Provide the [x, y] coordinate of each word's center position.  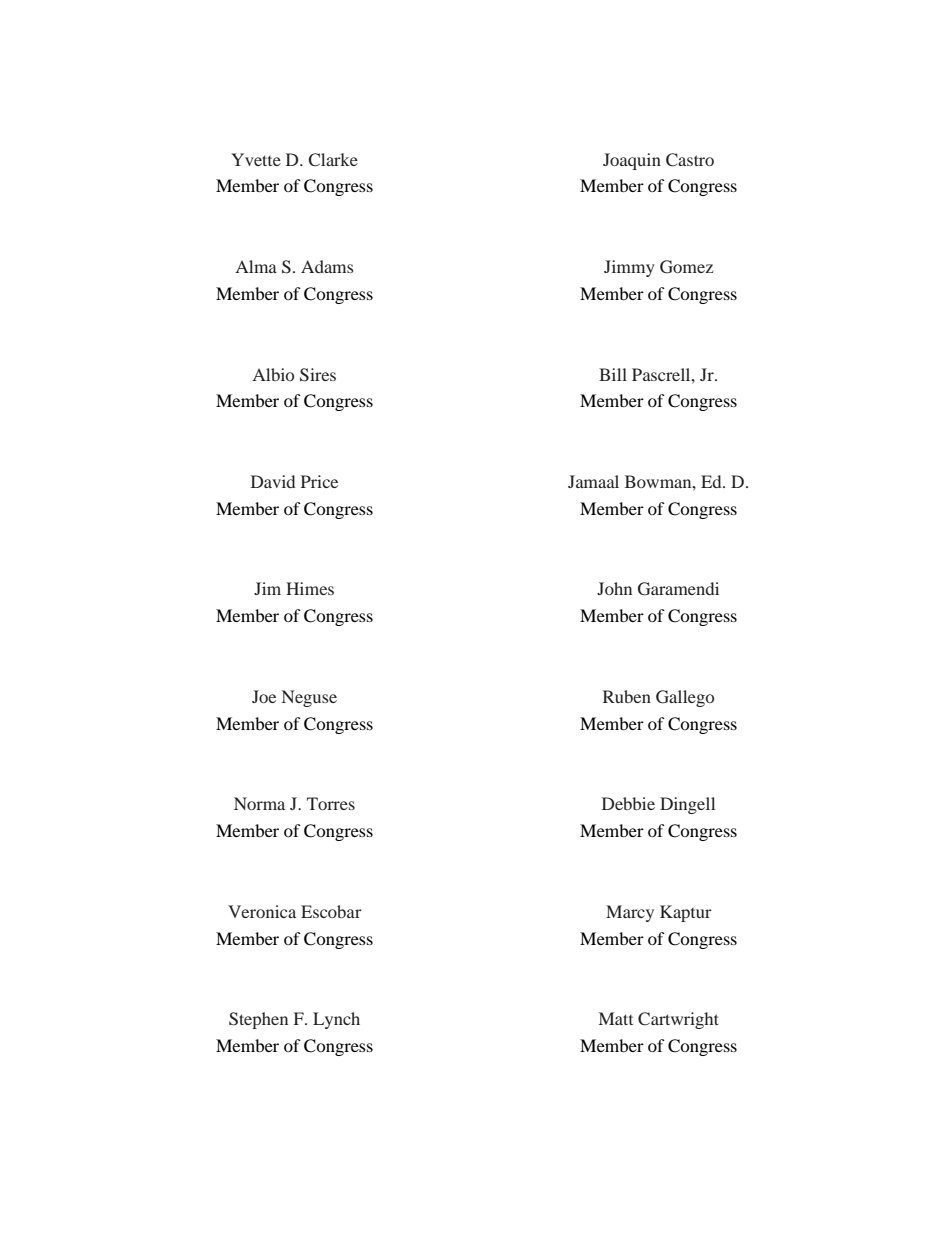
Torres [331, 803]
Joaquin [632, 161]
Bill [613, 374]
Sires [318, 375]
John [614, 588]
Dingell [687, 805]
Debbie [628, 803]
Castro [690, 160]
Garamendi [678, 589]
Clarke [333, 160]
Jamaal [593, 481]
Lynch [336, 1020]
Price [319, 481]
